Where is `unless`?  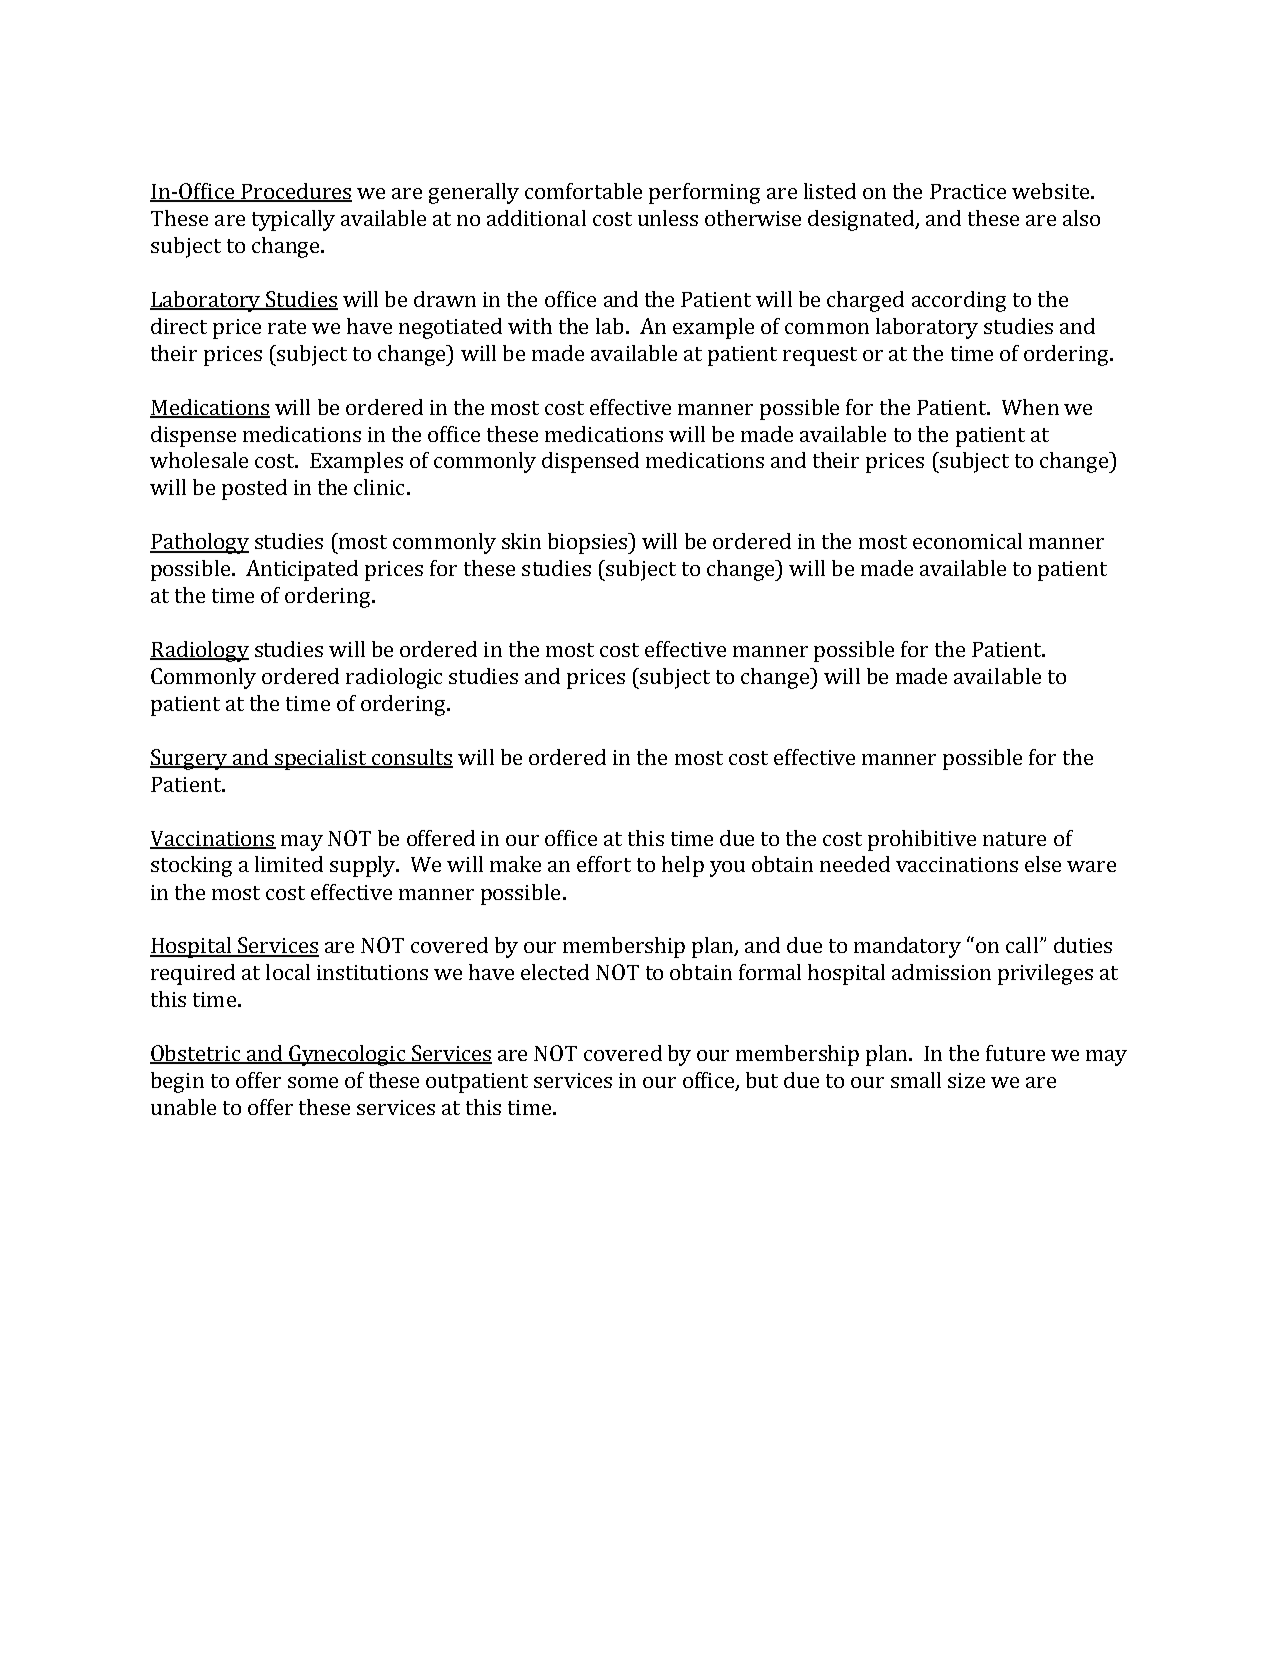 unless is located at coordinates (668, 218).
